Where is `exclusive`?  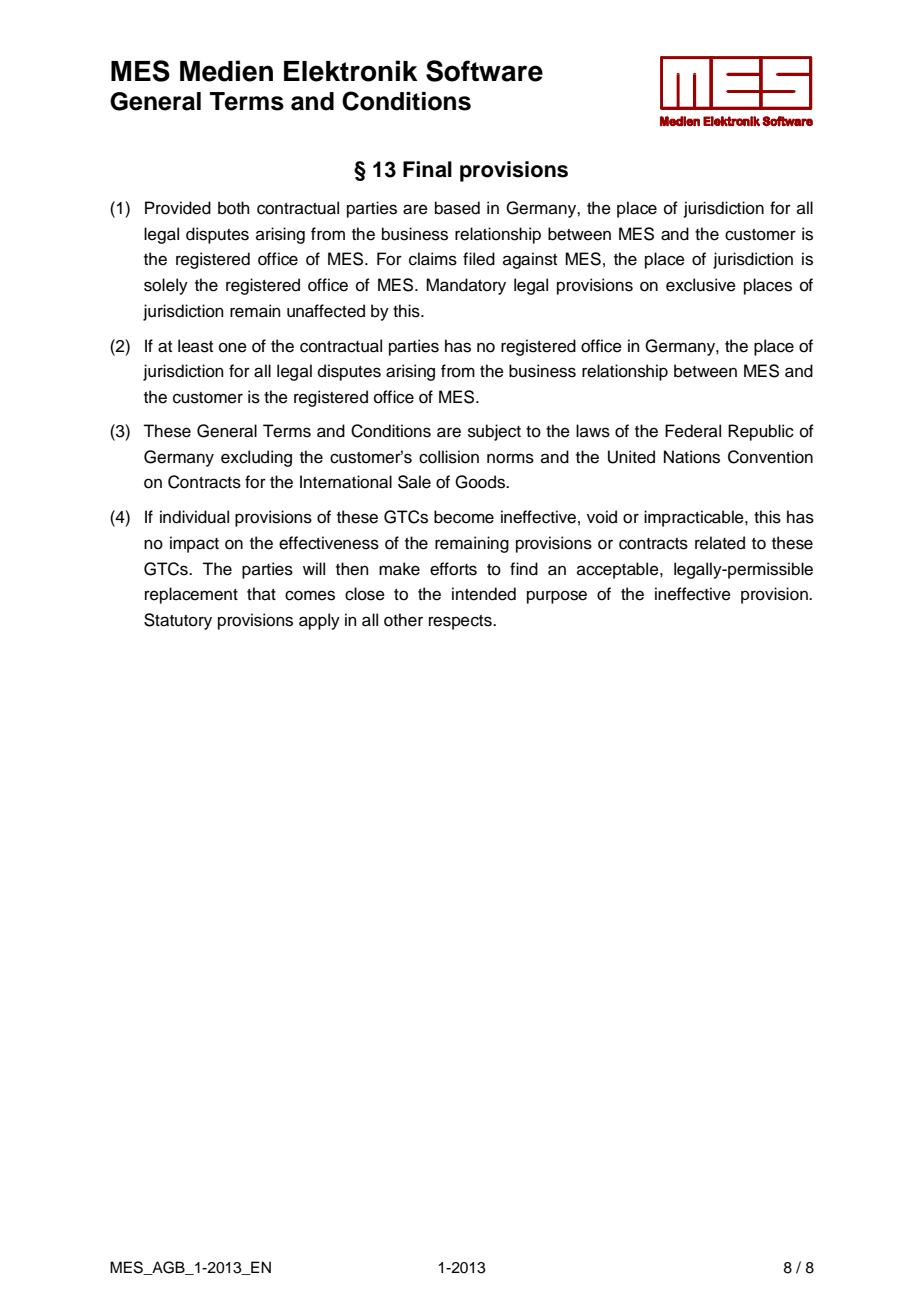 exclusive is located at coordinates (701, 285).
